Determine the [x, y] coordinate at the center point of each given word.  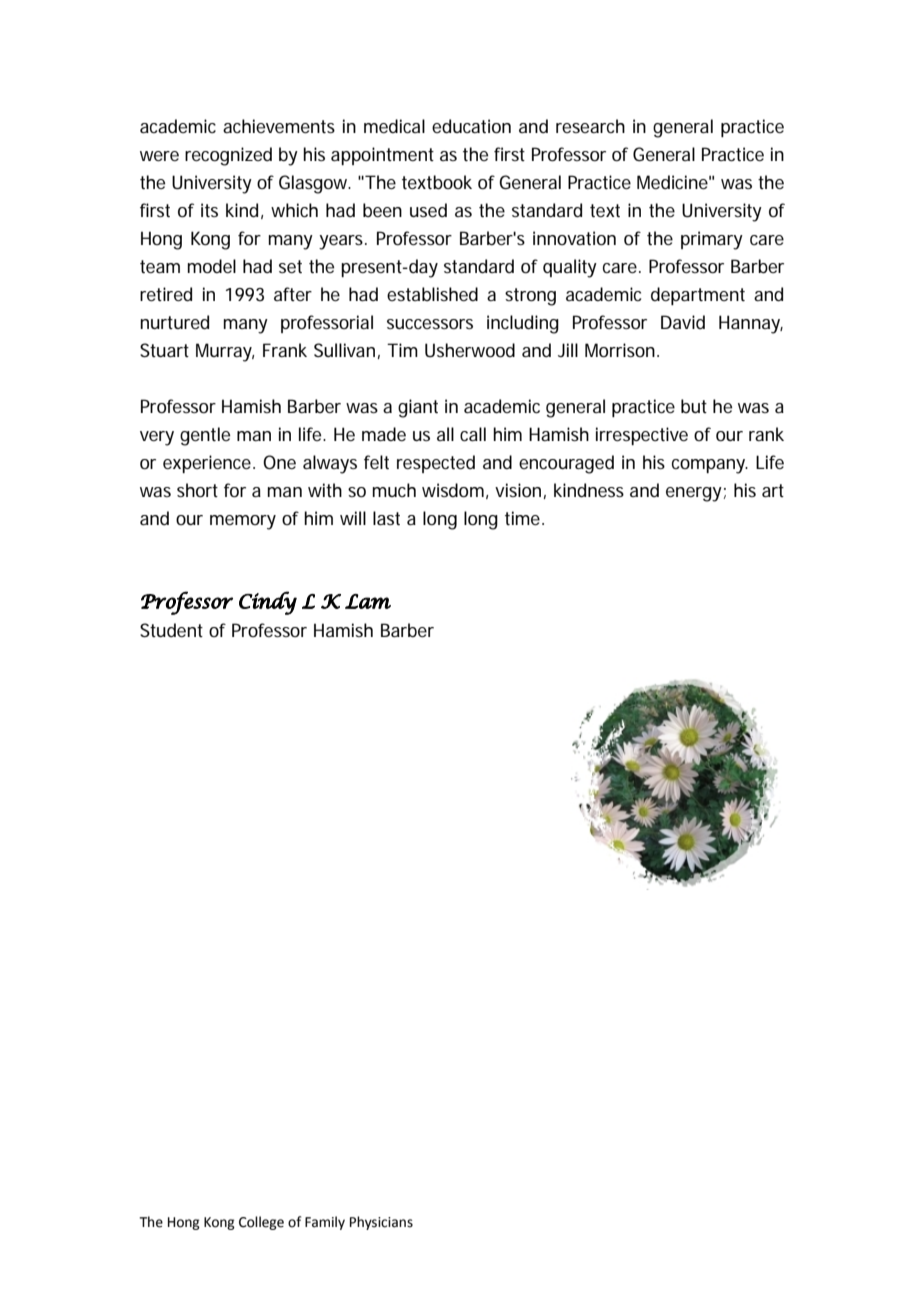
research [590, 126]
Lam [368, 601]
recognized [228, 156]
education [471, 126]
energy [694, 494]
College [261, 1223]
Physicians [381, 1223]
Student [171, 630]
